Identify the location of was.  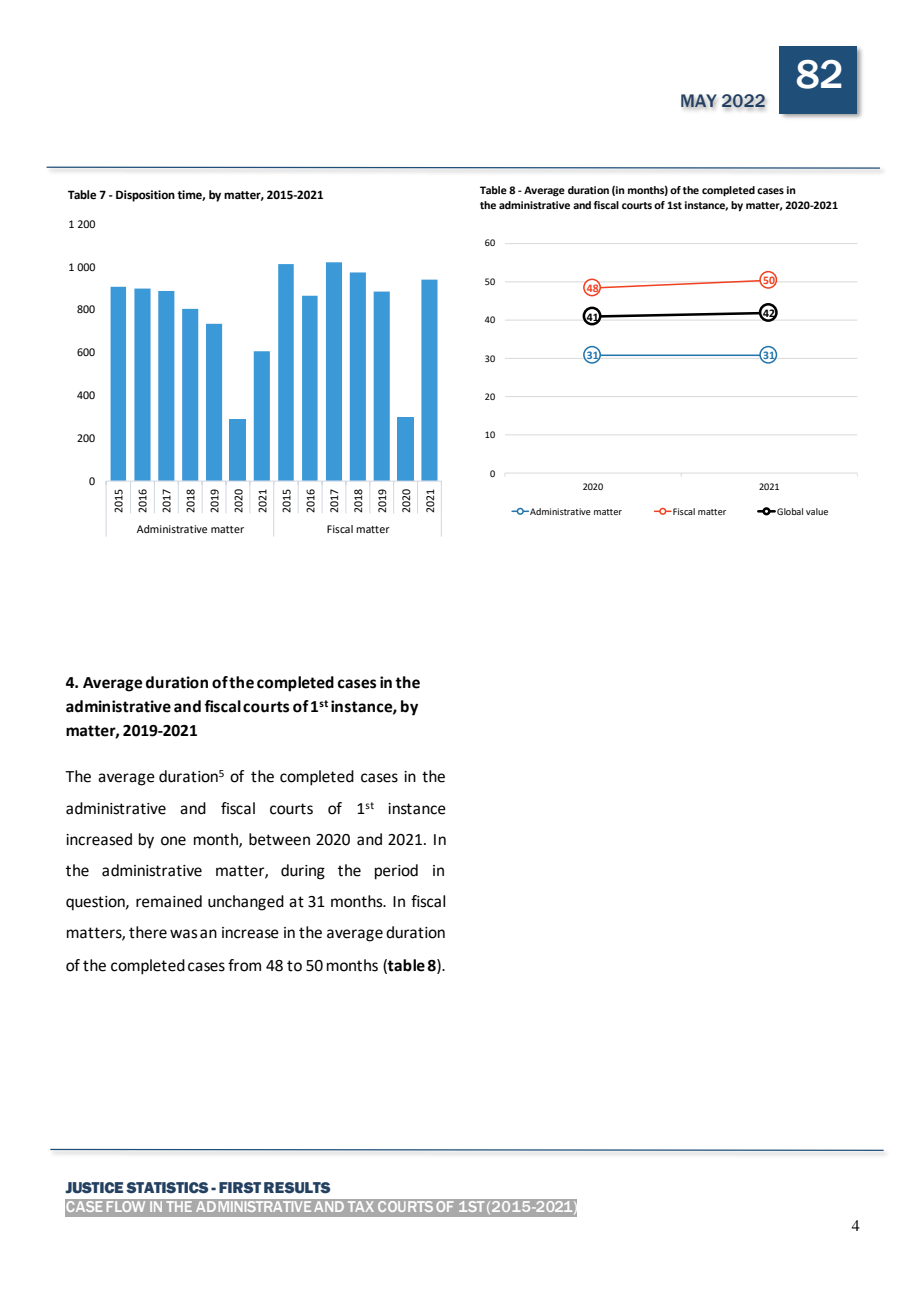
(183, 934).
